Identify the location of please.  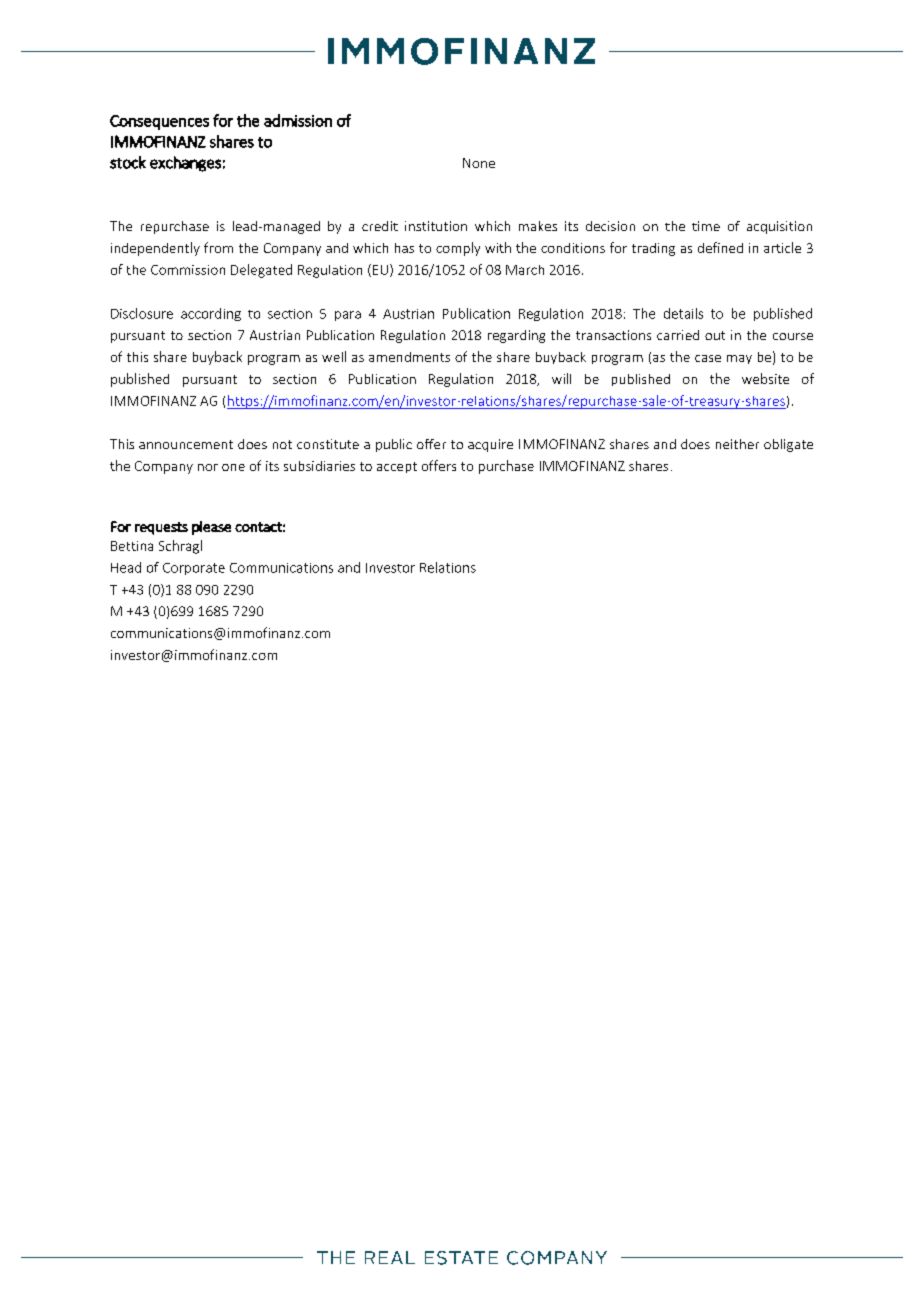
(211, 528).
